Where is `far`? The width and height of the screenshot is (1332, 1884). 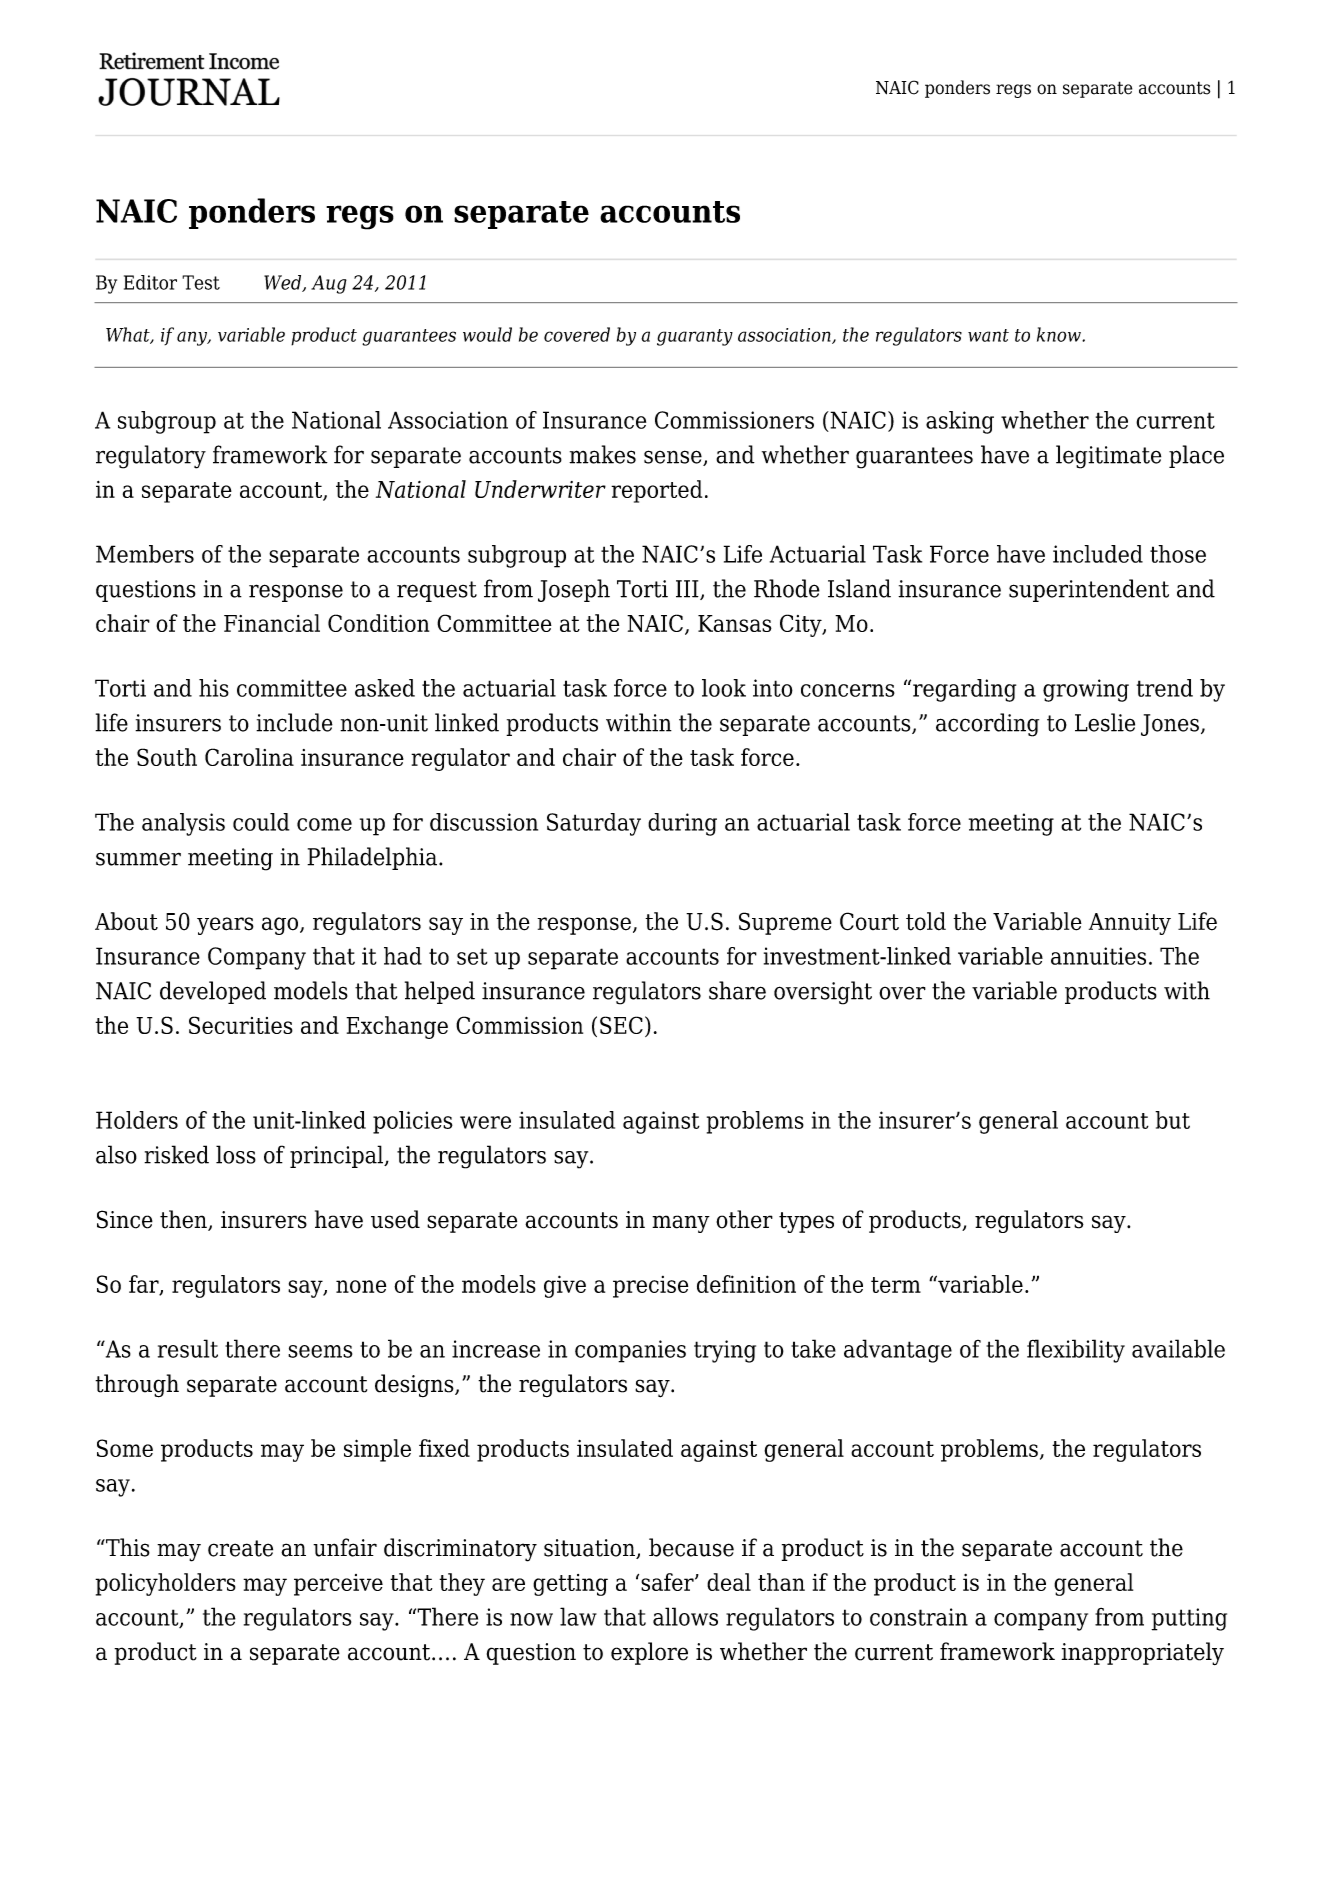 far is located at coordinates (145, 1285).
